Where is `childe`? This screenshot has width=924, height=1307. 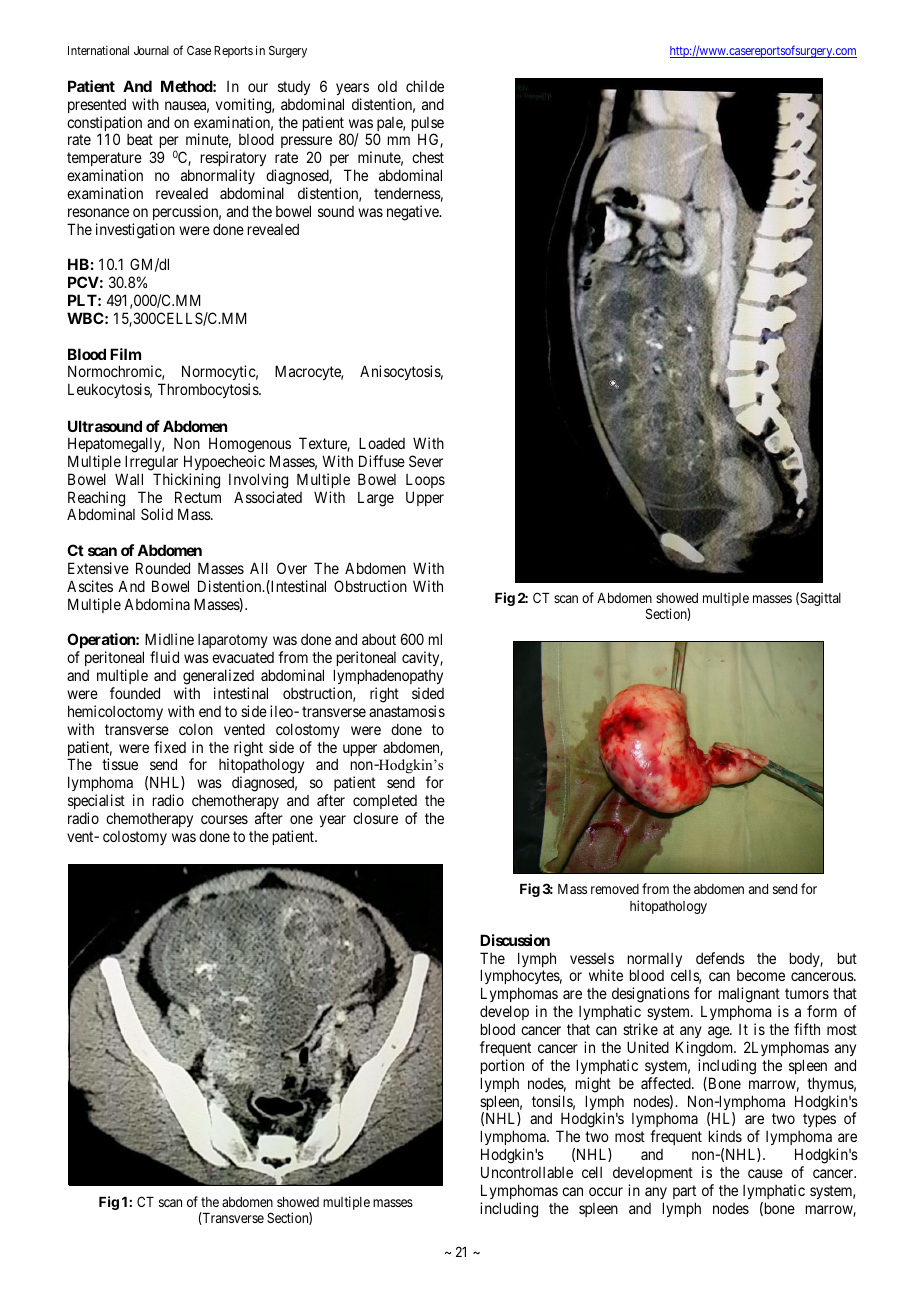 childe is located at coordinates (425, 86).
